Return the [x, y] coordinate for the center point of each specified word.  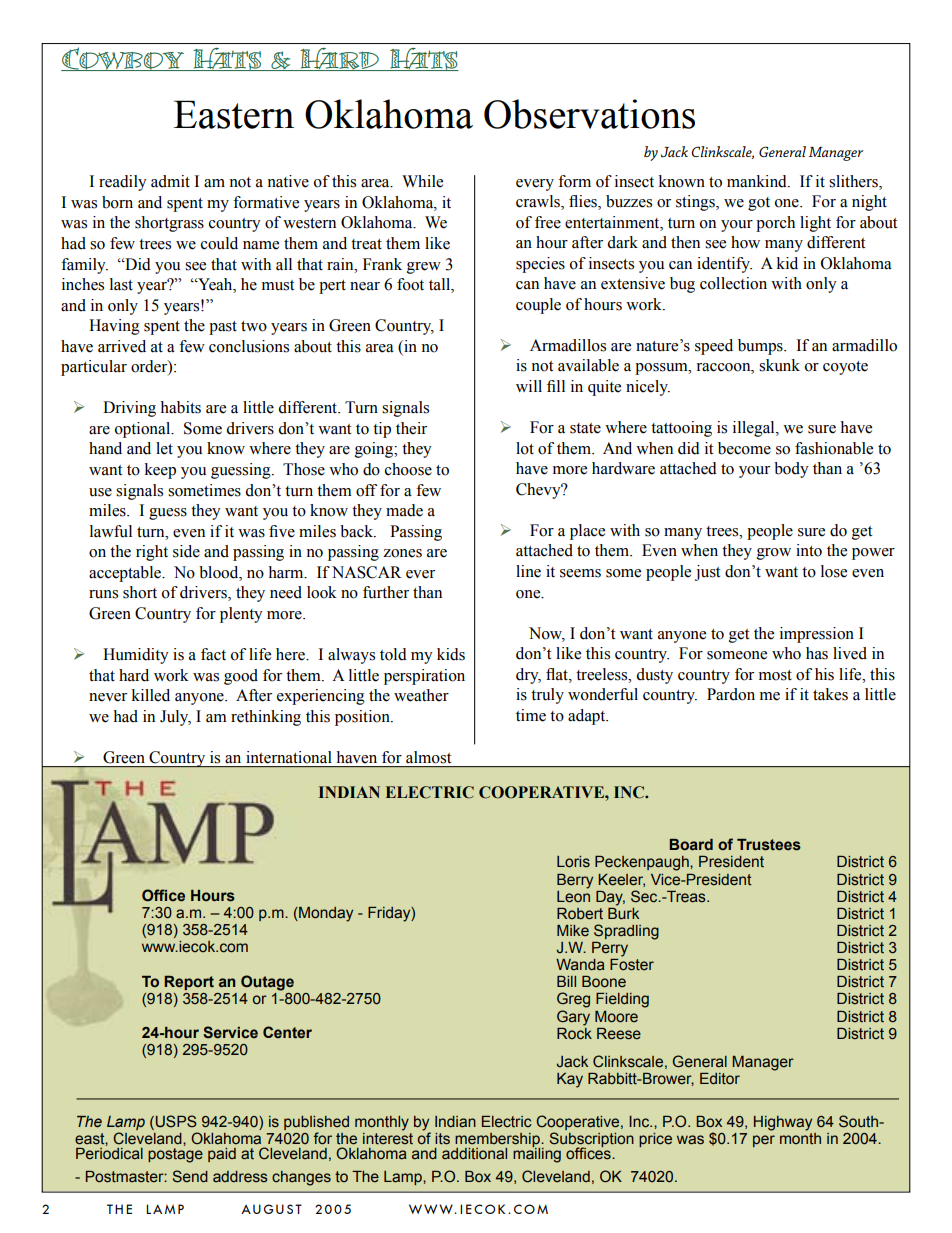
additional [474, 1154]
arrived [122, 346]
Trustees [769, 845]
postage [175, 1155]
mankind [758, 181]
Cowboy [123, 59]
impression [817, 635]
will [529, 386]
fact [213, 654]
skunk [779, 365]
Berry [575, 881]
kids [451, 654]
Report [189, 983]
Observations [589, 114]
